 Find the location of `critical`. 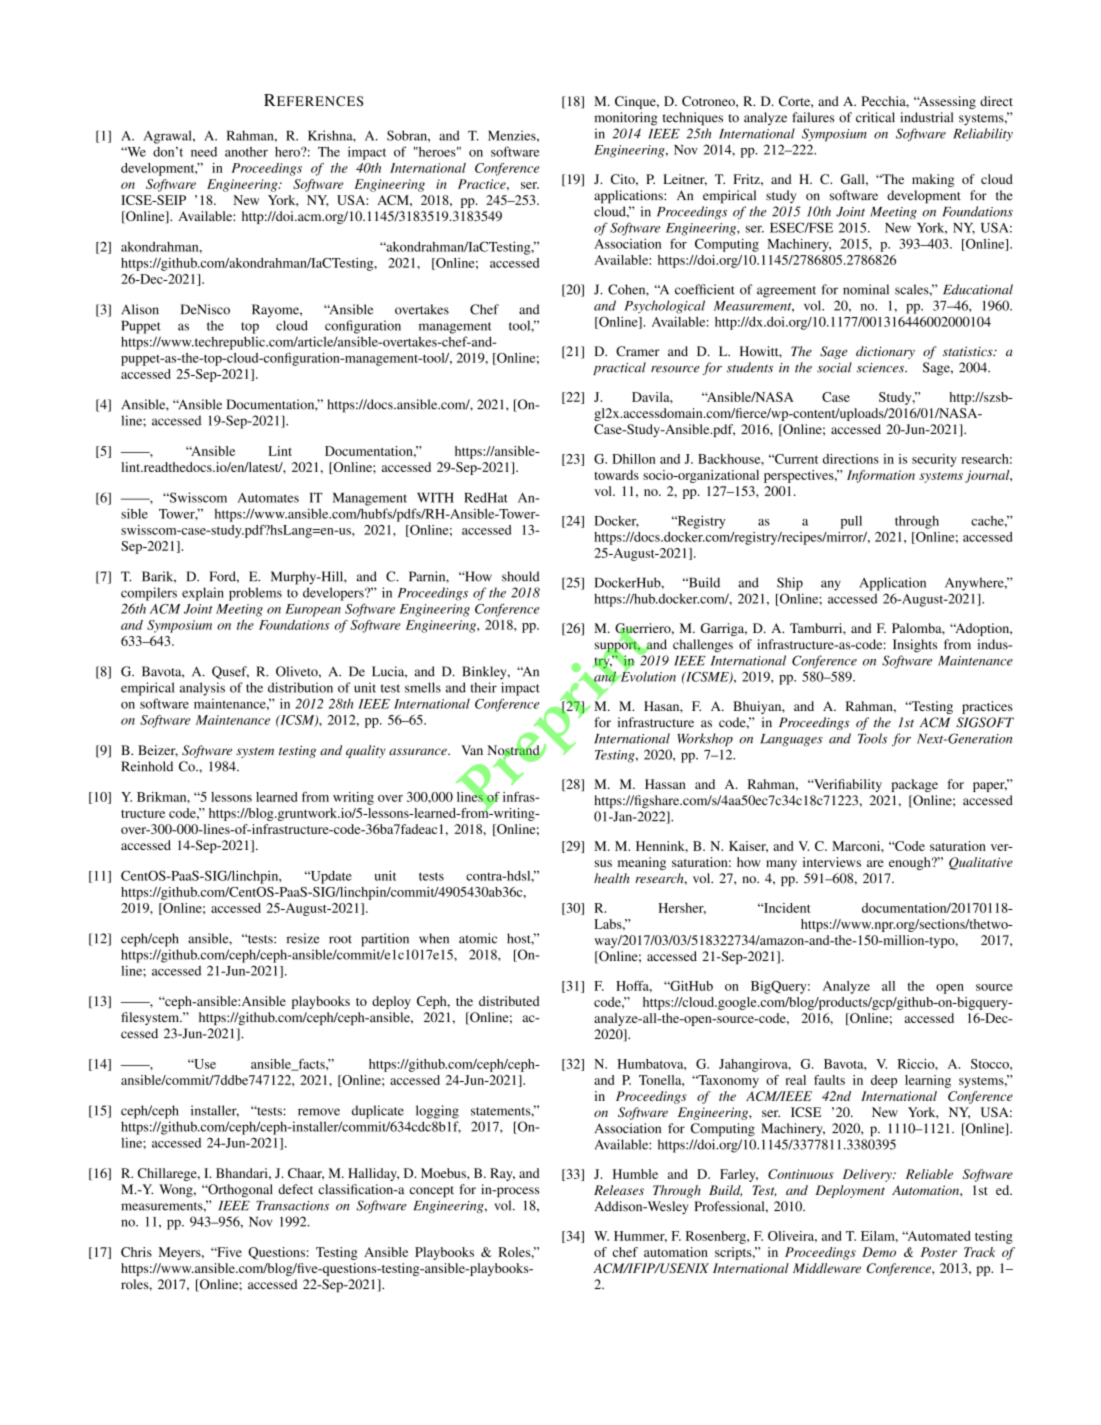

critical is located at coordinates (875, 117).
